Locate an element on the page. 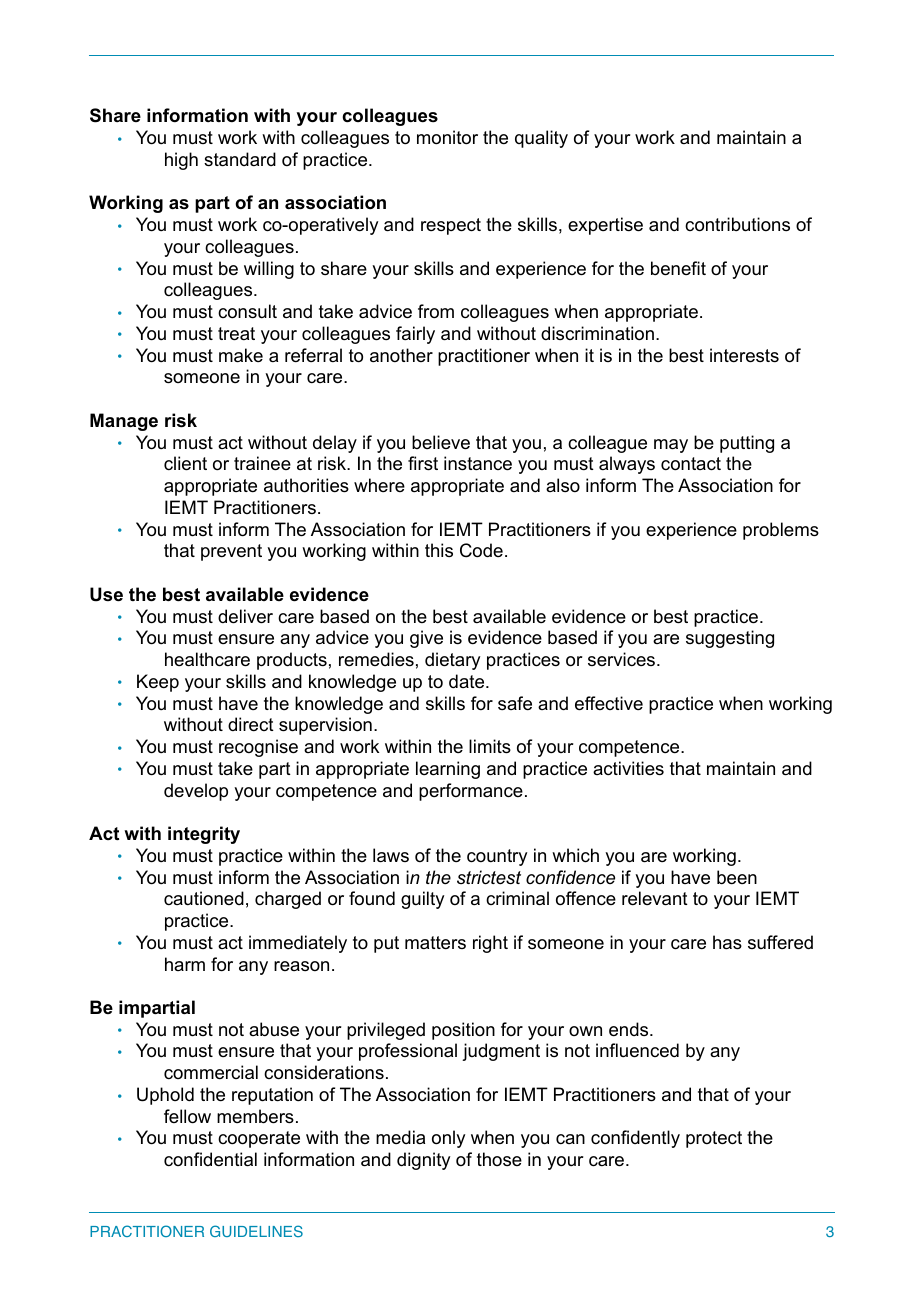 The image size is (924, 1308). monitor is located at coordinates (447, 137).
